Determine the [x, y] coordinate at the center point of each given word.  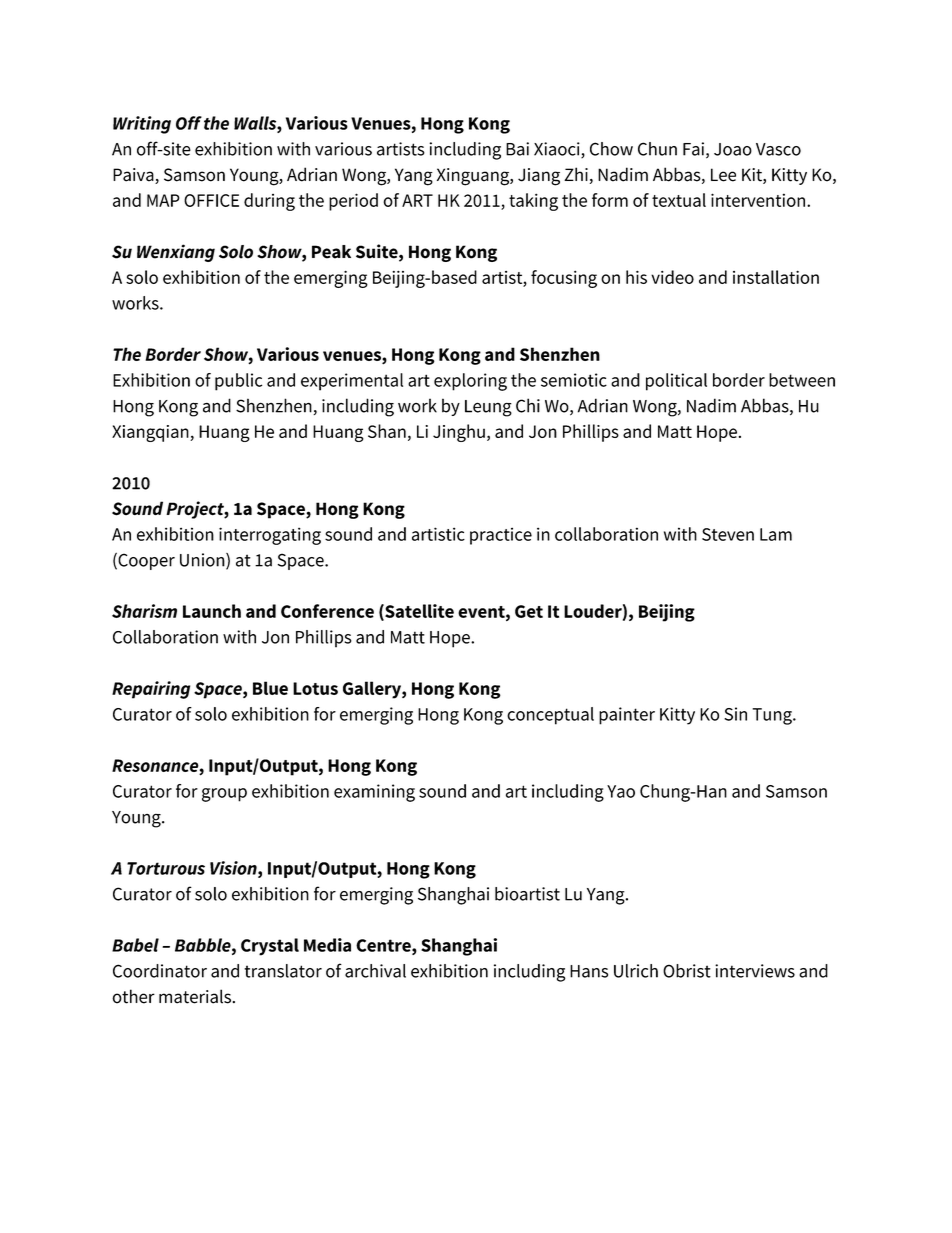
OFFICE [211, 200]
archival [375, 971]
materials [195, 996]
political [676, 382]
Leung [488, 408]
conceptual [550, 716]
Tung [773, 716]
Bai [517, 149]
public [238, 382]
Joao [733, 149]
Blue [270, 688]
